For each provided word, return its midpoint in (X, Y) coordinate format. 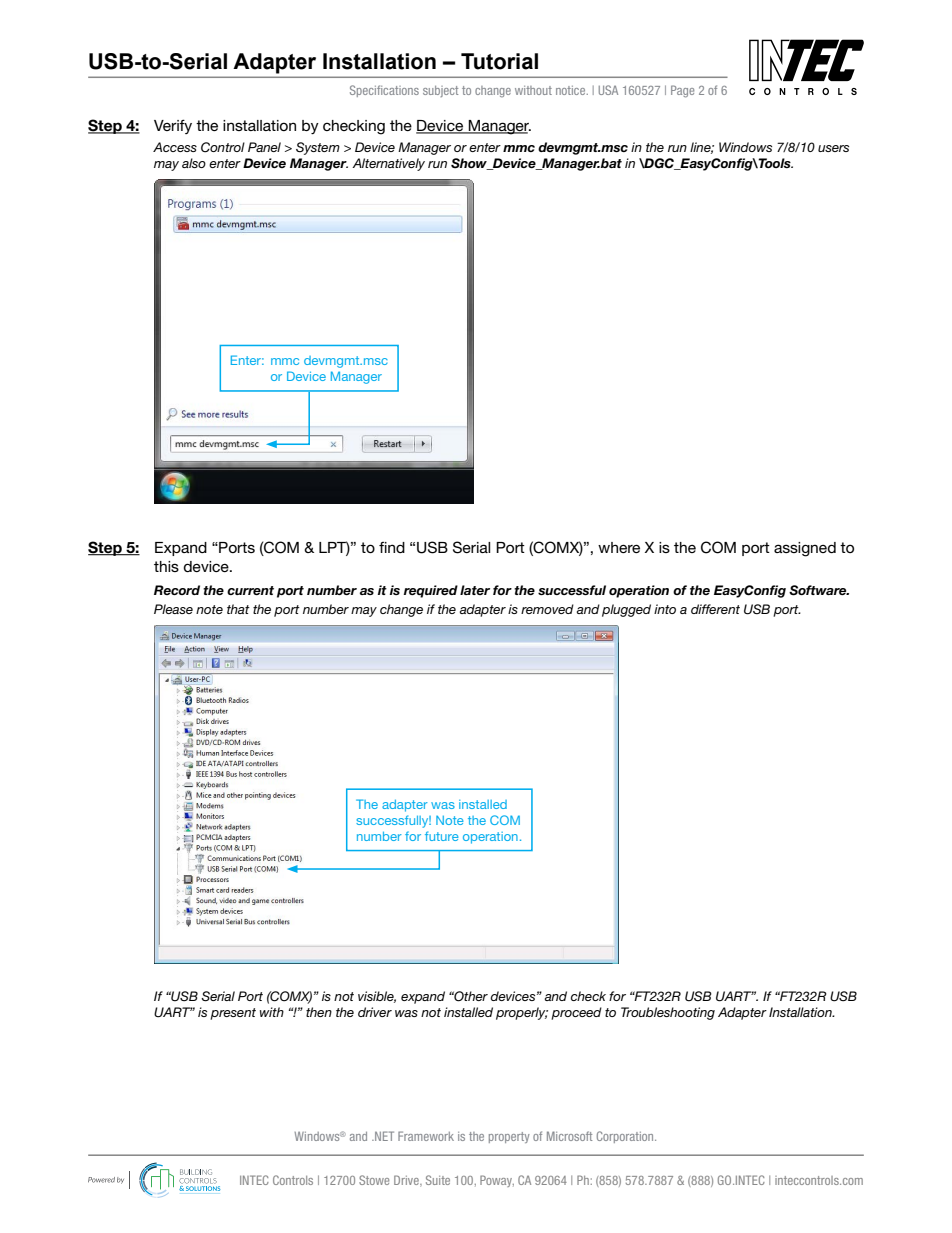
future (442, 836)
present (233, 1014)
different (715, 609)
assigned (805, 549)
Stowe (374, 1180)
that (238, 609)
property (509, 1137)
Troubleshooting (668, 1013)
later (475, 590)
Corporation (626, 1137)
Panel (264, 147)
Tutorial (499, 61)
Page (682, 91)
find (392, 547)
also (194, 163)
